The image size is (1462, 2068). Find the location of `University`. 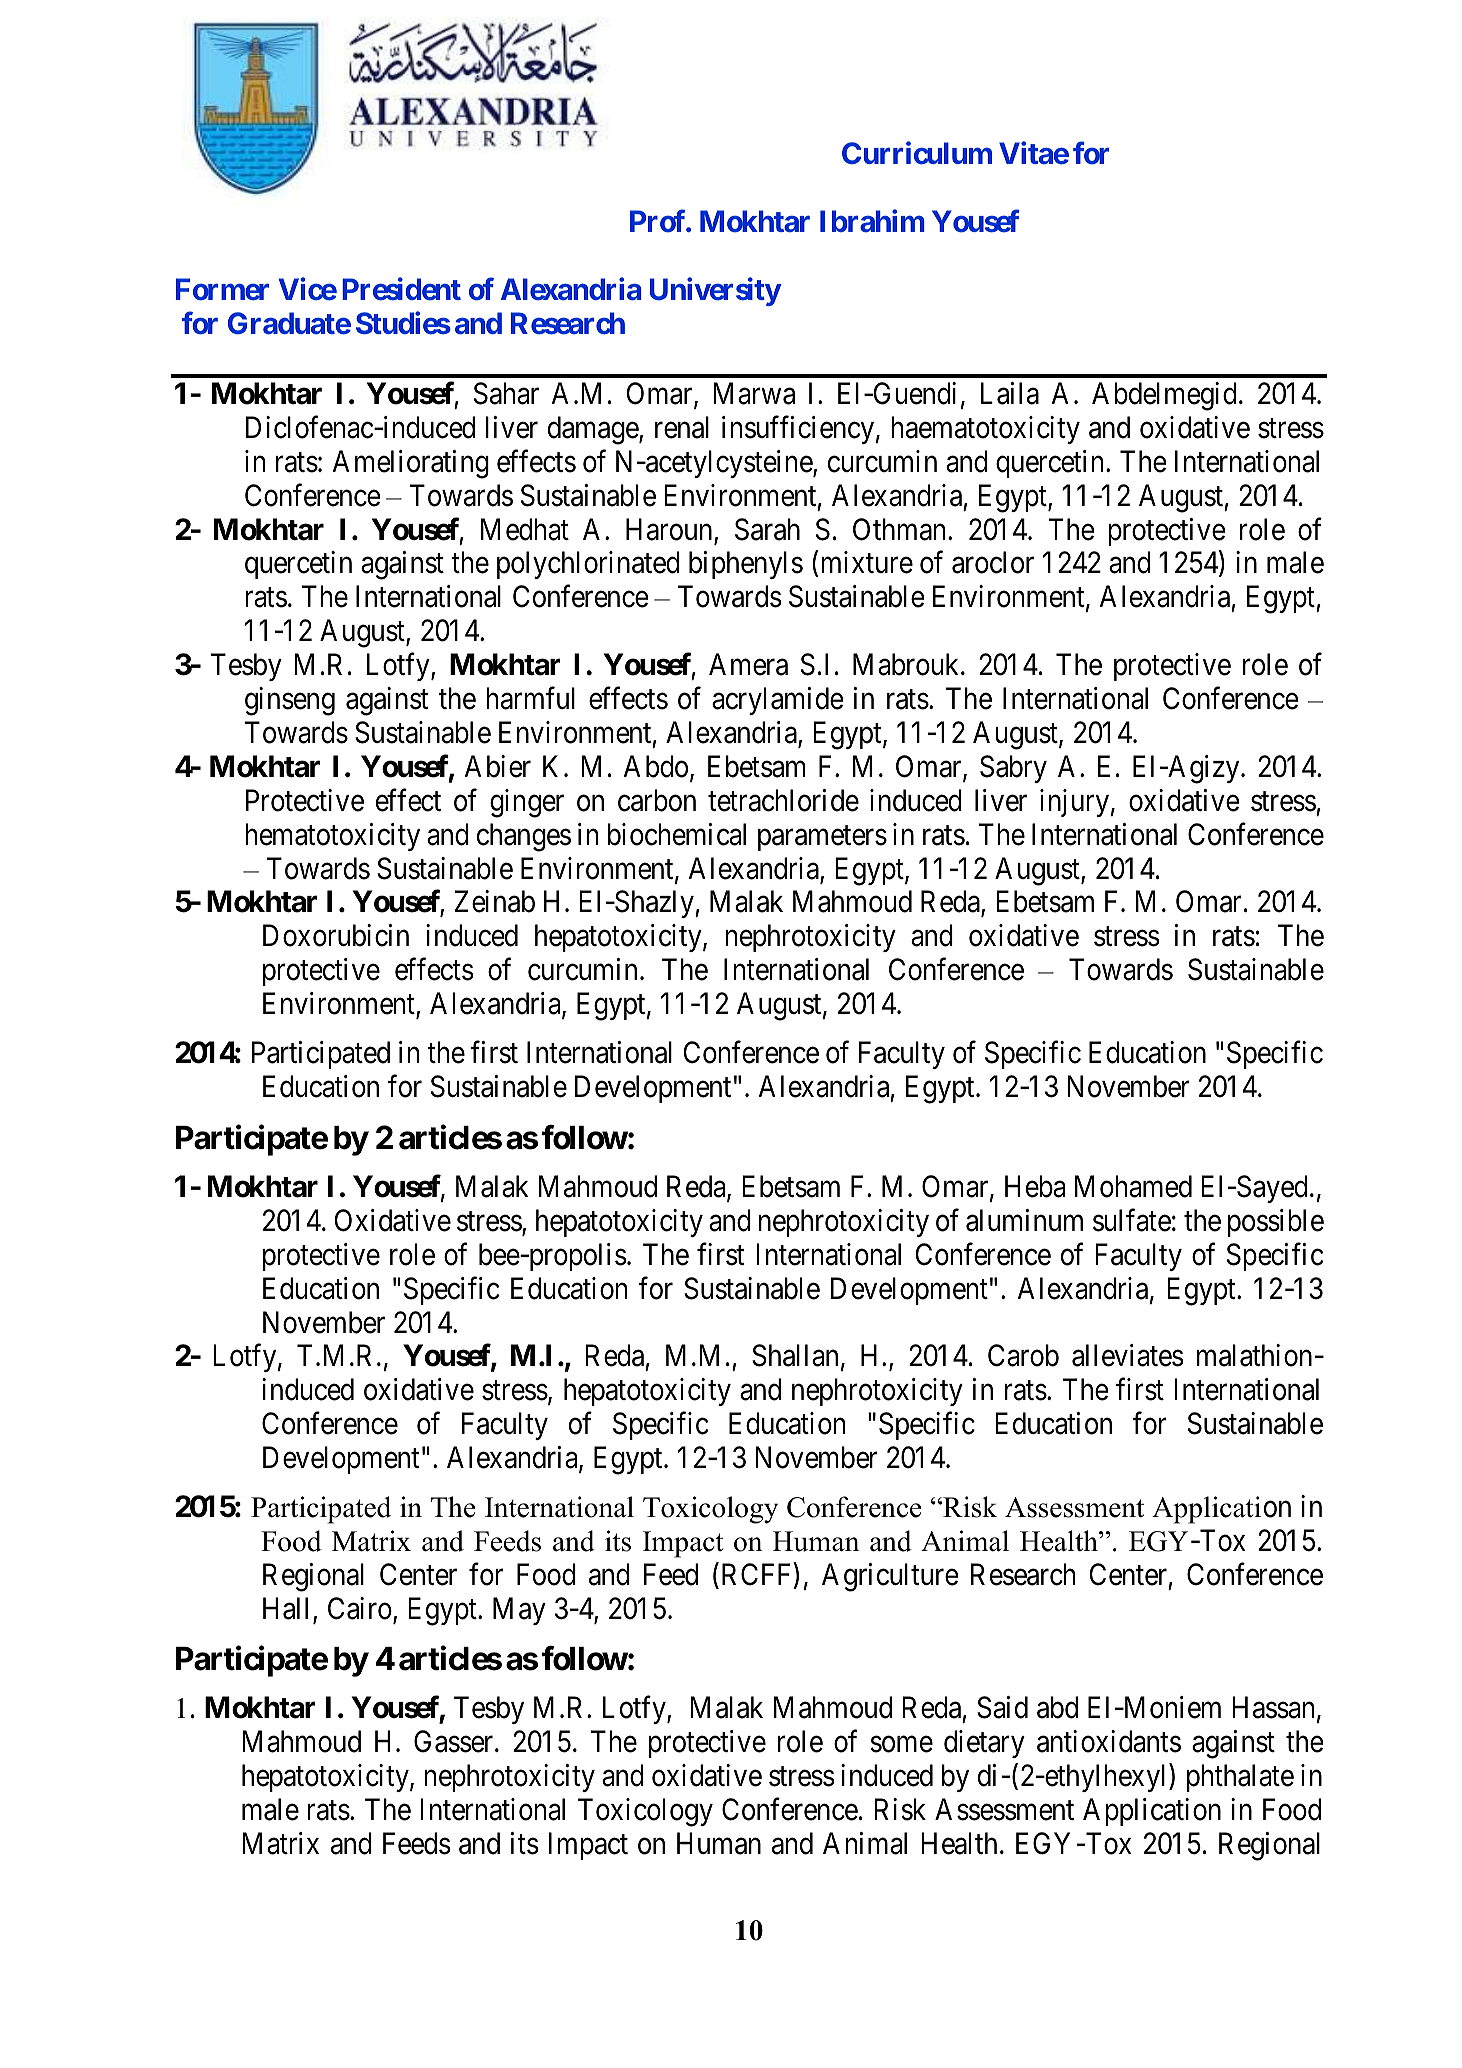

University is located at coordinates (715, 291).
